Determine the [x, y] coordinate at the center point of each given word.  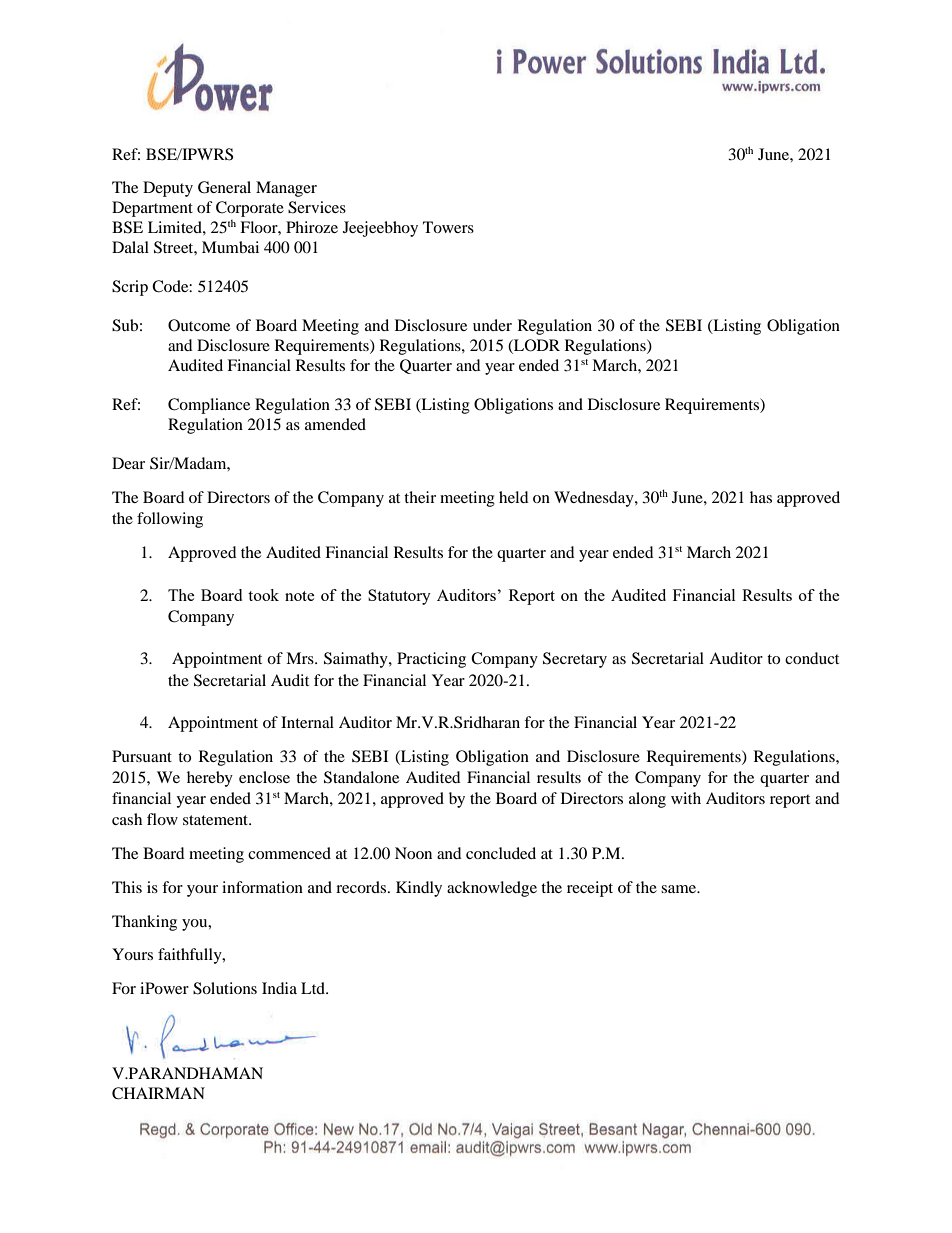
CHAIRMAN [158, 1093]
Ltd [314, 988]
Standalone [361, 777]
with [686, 798]
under [492, 325]
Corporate [250, 209]
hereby [210, 779]
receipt [590, 889]
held [514, 497]
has [761, 497]
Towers [448, 227]
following [170, 520]
